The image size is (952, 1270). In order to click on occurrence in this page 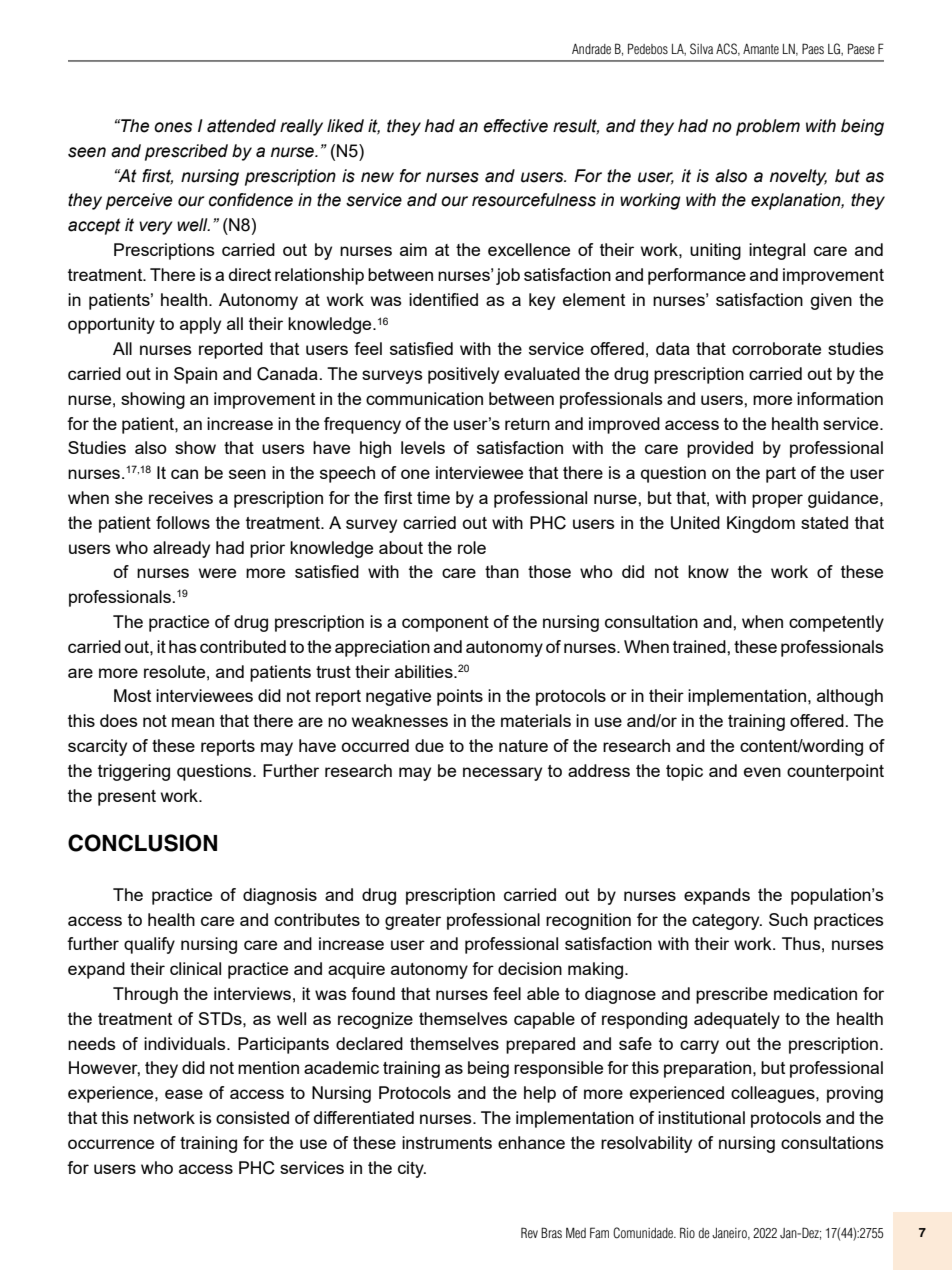, I will do `click(111, 1144)`.
